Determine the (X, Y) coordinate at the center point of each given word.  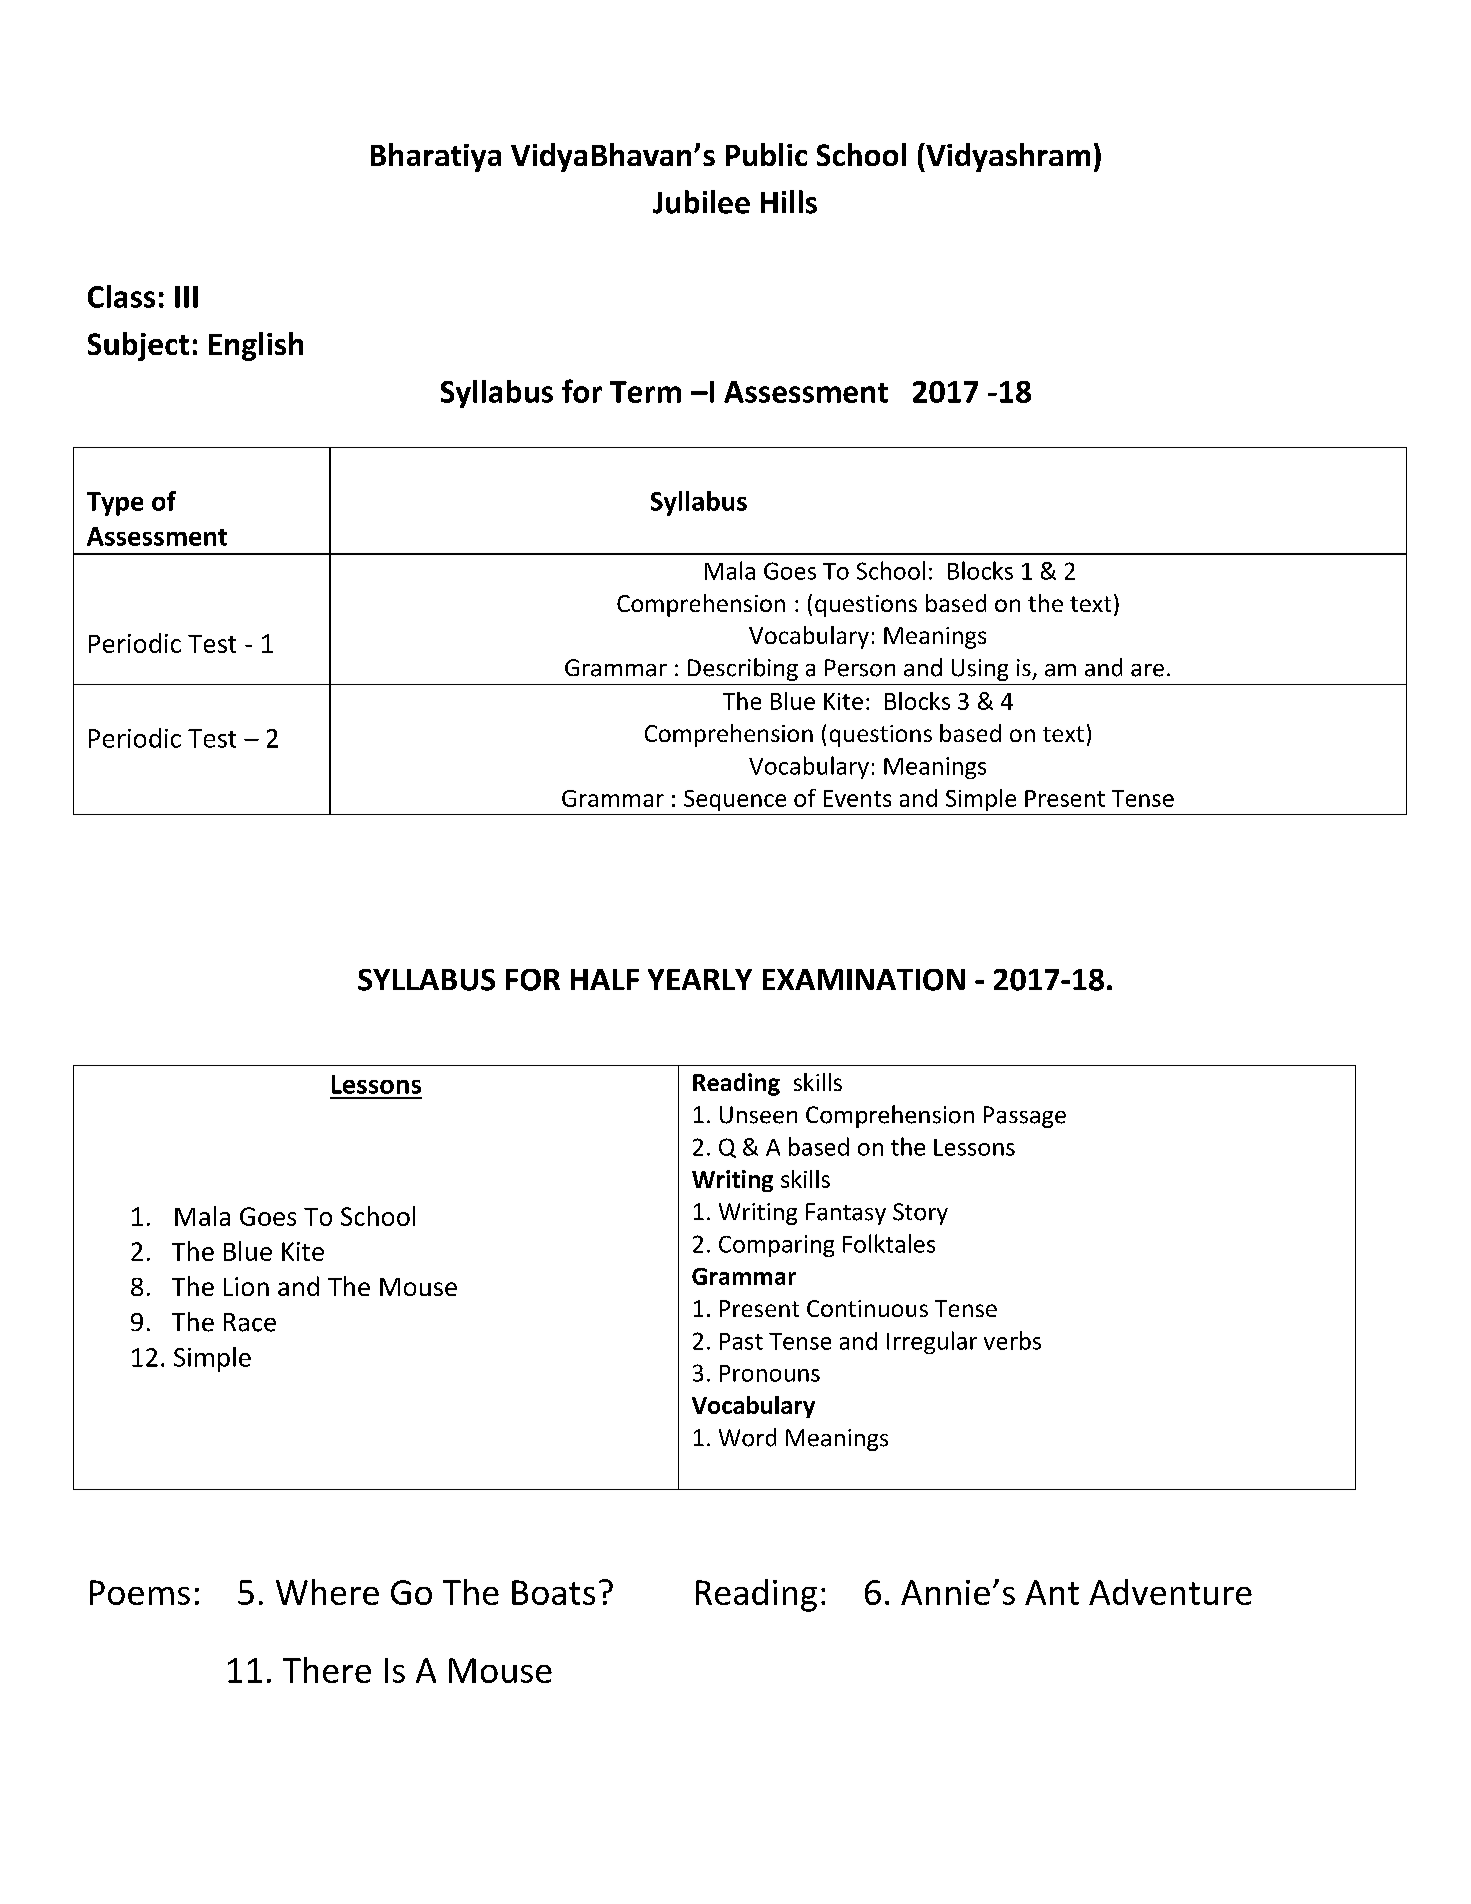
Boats (553, 1592)
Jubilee (701, 202)
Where (327, 1592)
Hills (789, 202)
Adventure (1170, 1592)
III (186, 297)
